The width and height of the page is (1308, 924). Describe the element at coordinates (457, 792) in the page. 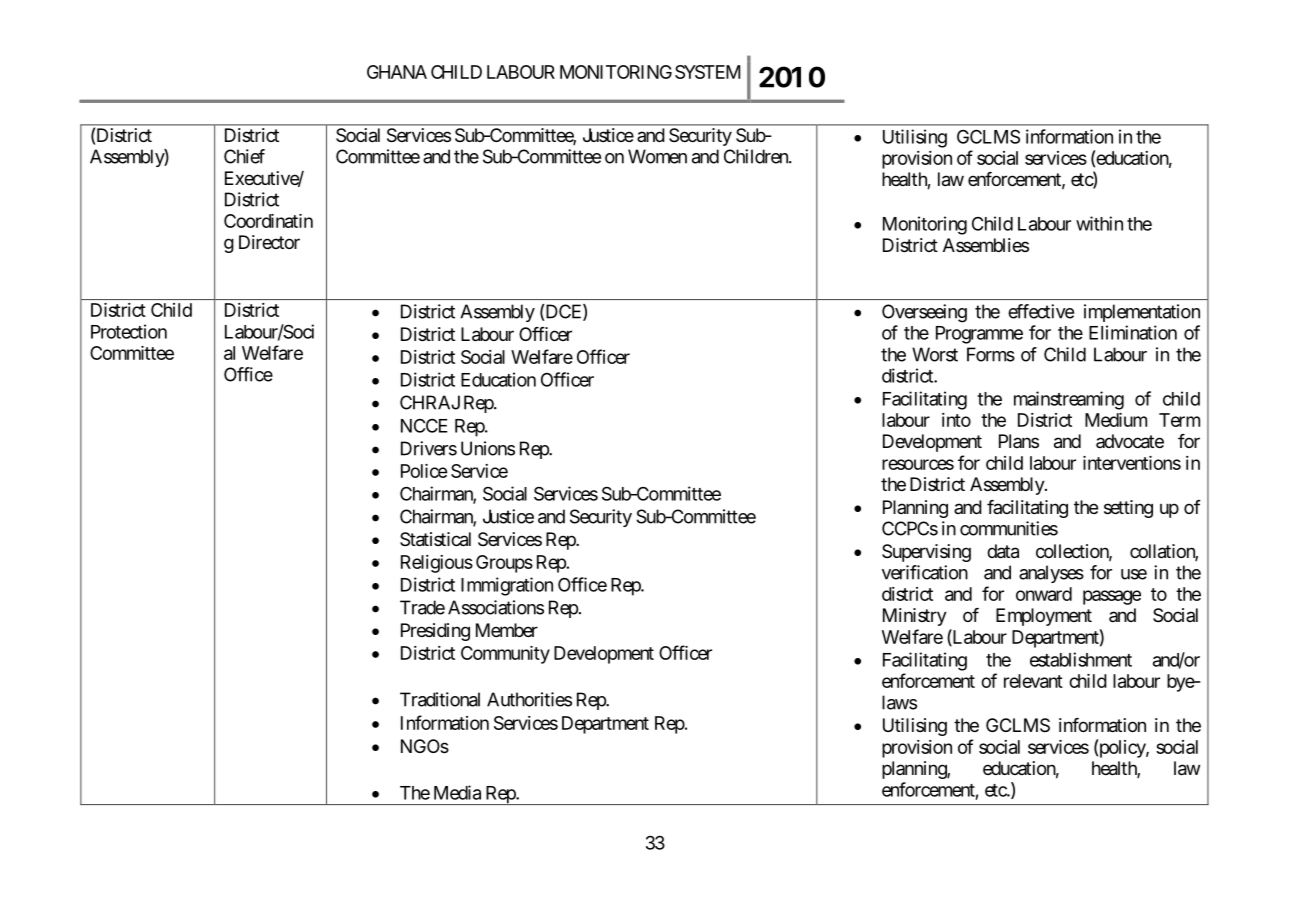

I see `Media` at that location.
